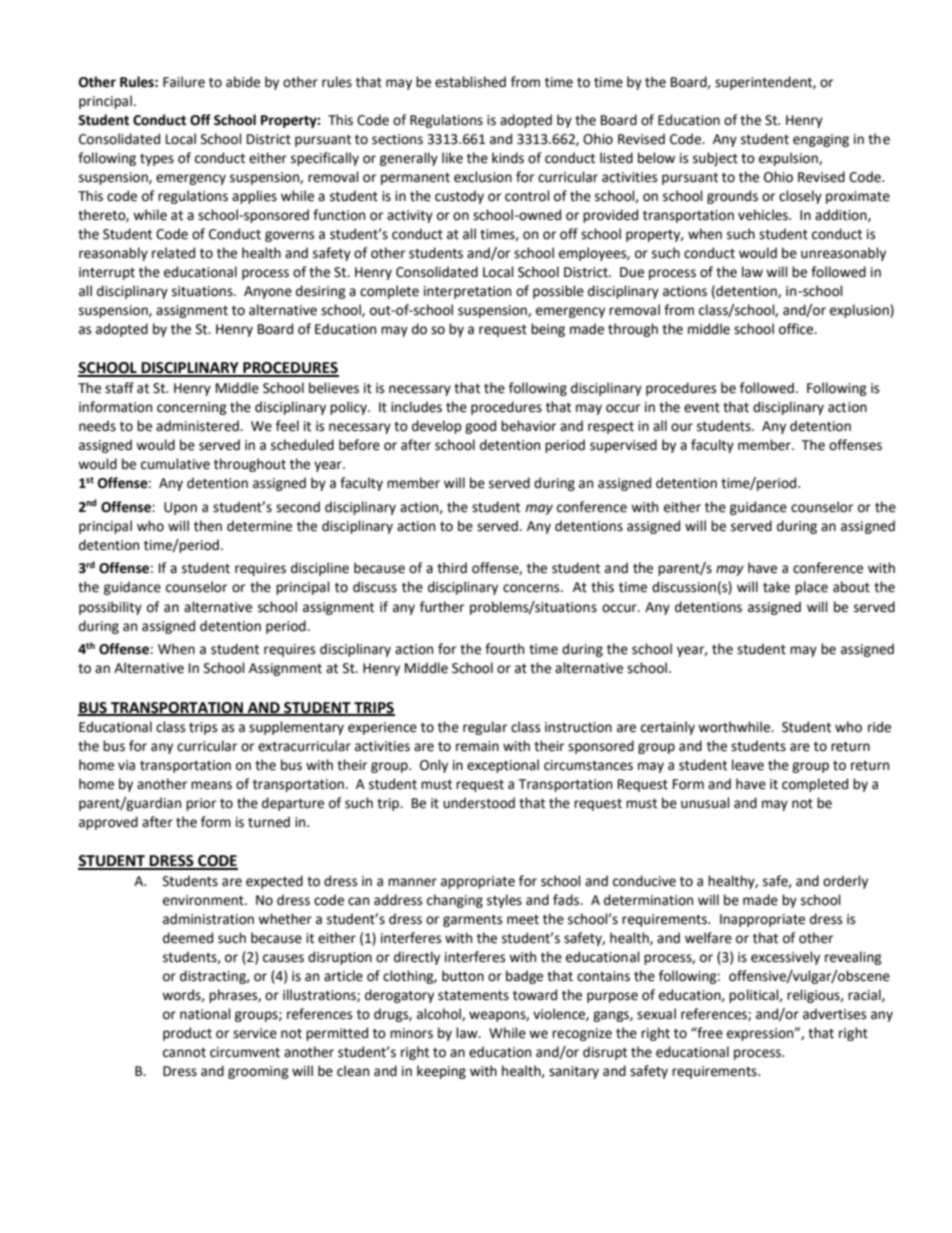 The width and height of the screenshot is (952, 1233). Describe the element at coordinates (834, 1014) in the screenshot. I see `advertises` at that location.
